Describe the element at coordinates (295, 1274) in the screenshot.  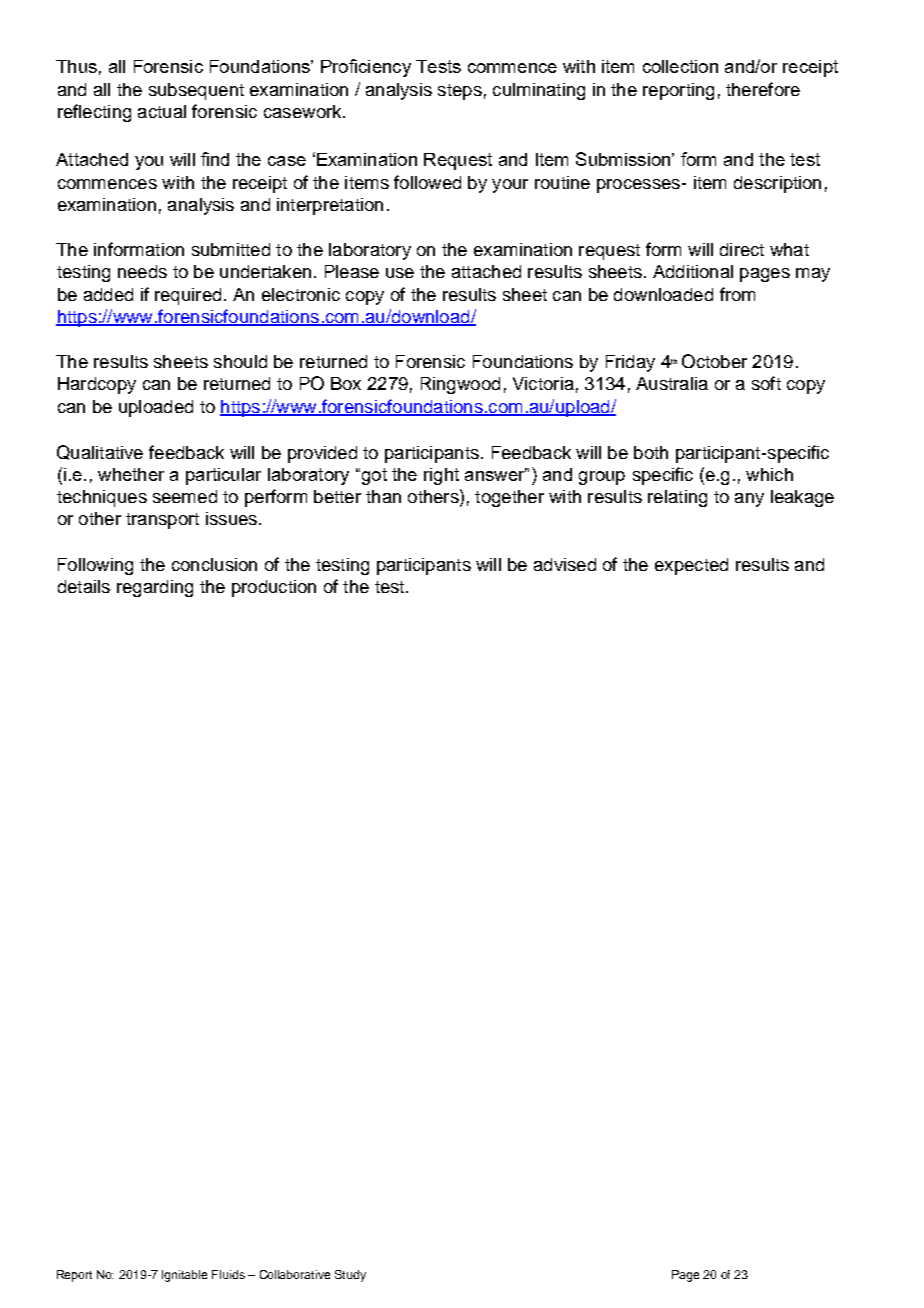
I see `Collaborative` at that location.
